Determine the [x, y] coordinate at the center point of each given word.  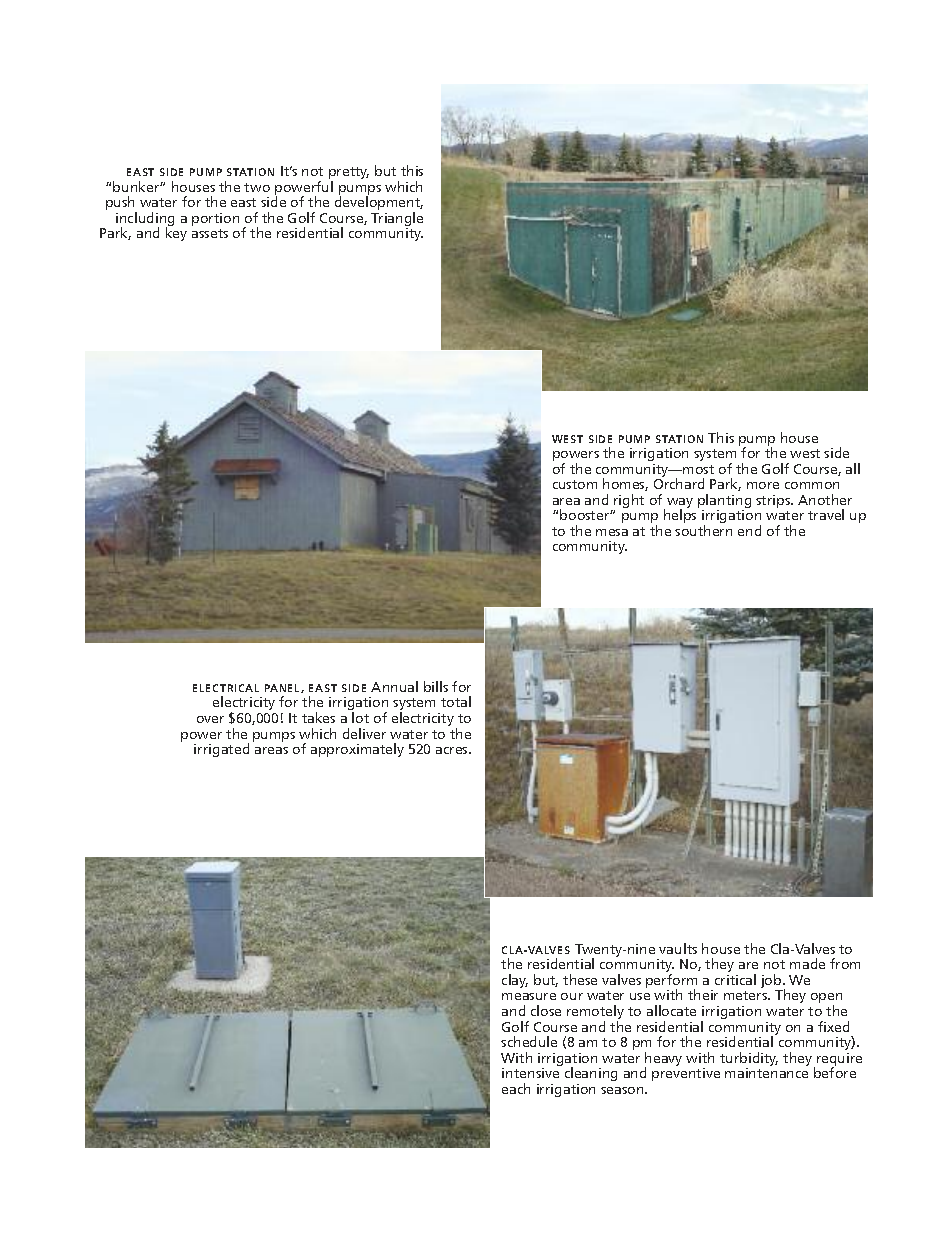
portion [215, 219]
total [456, 701]
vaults [678, 948]
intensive [530, 1073]
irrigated [221, 750]
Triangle [397, 220]
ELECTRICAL [226, 688]
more [763, 485]
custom [575, 484]
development [379, 204]
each [516, 1088]
